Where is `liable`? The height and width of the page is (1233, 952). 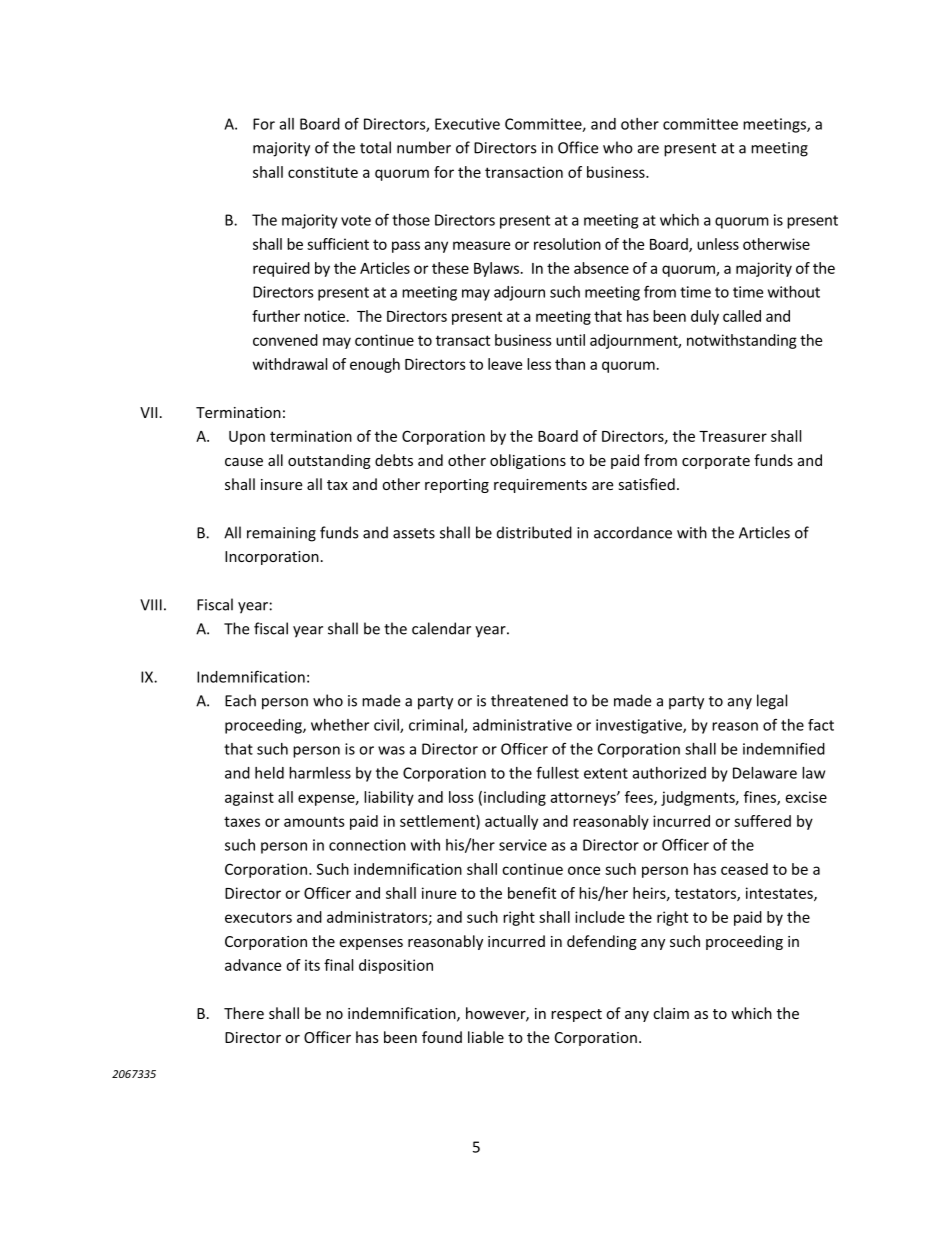 liable is located at coordinates (486, 1037).
